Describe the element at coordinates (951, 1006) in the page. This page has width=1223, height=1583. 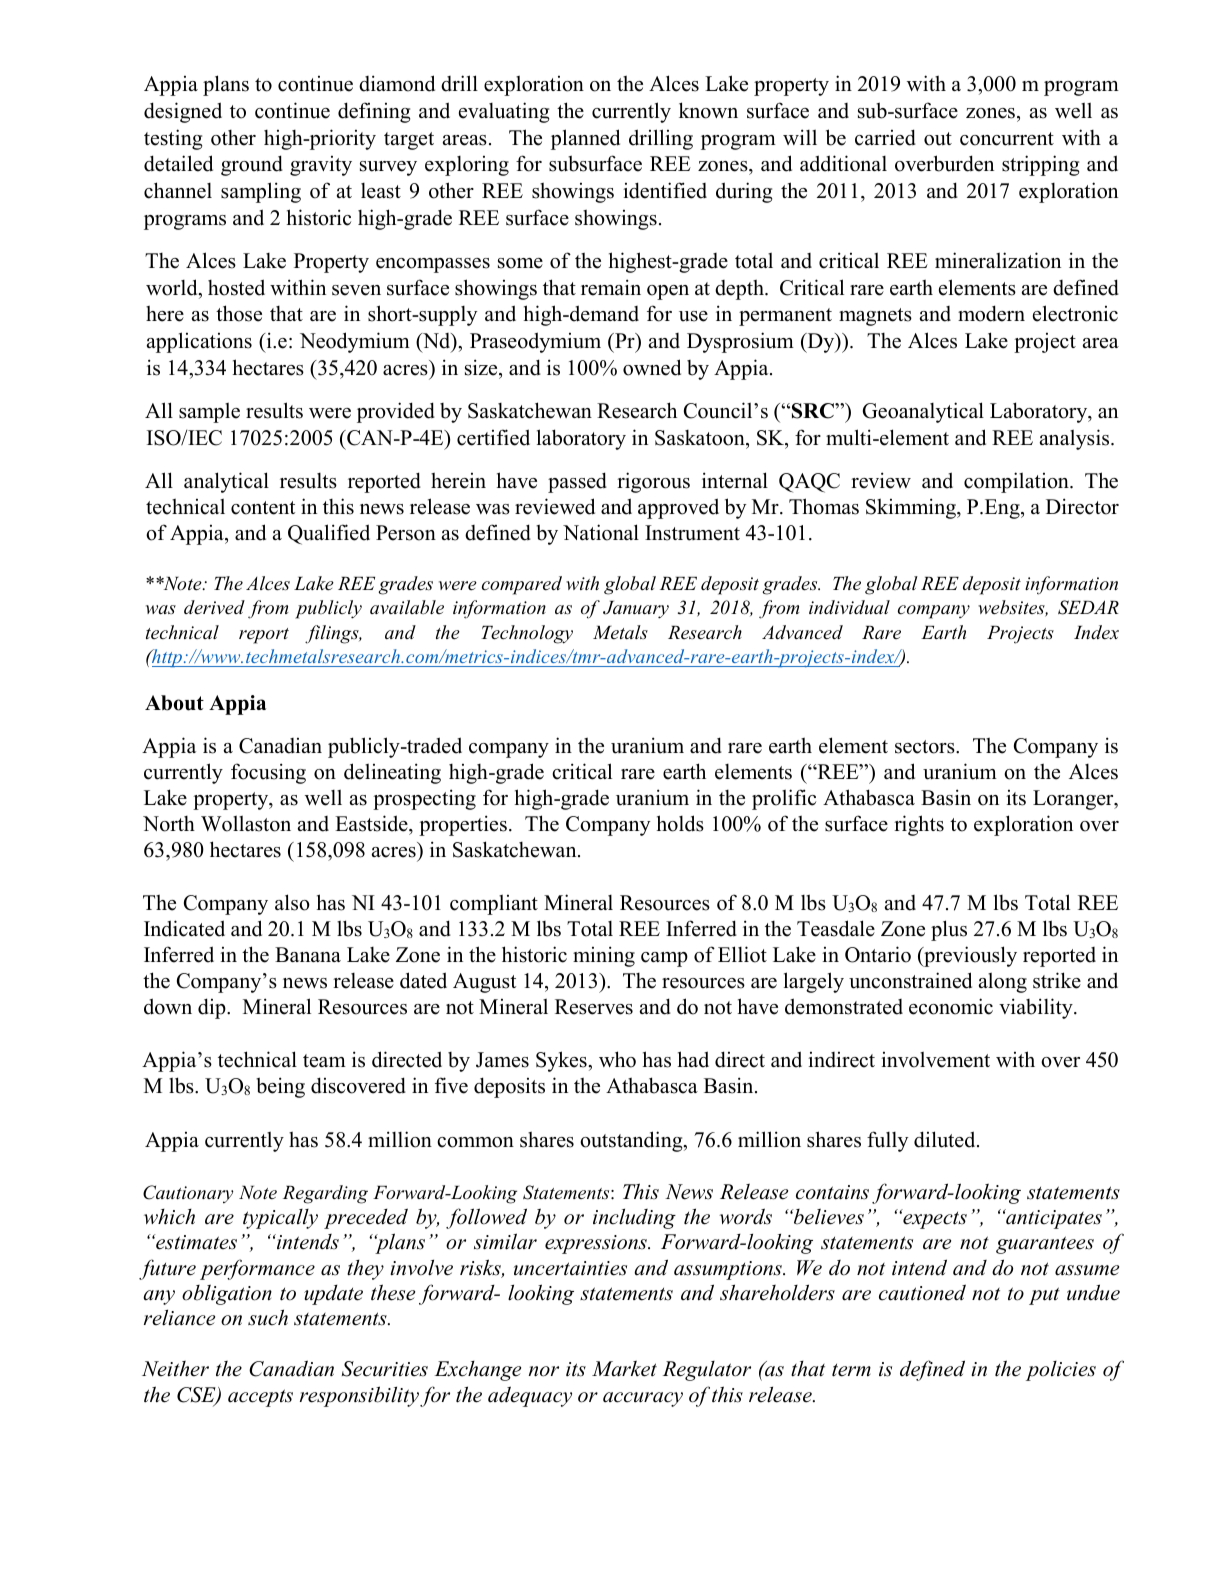
I see `economic` at that location.
